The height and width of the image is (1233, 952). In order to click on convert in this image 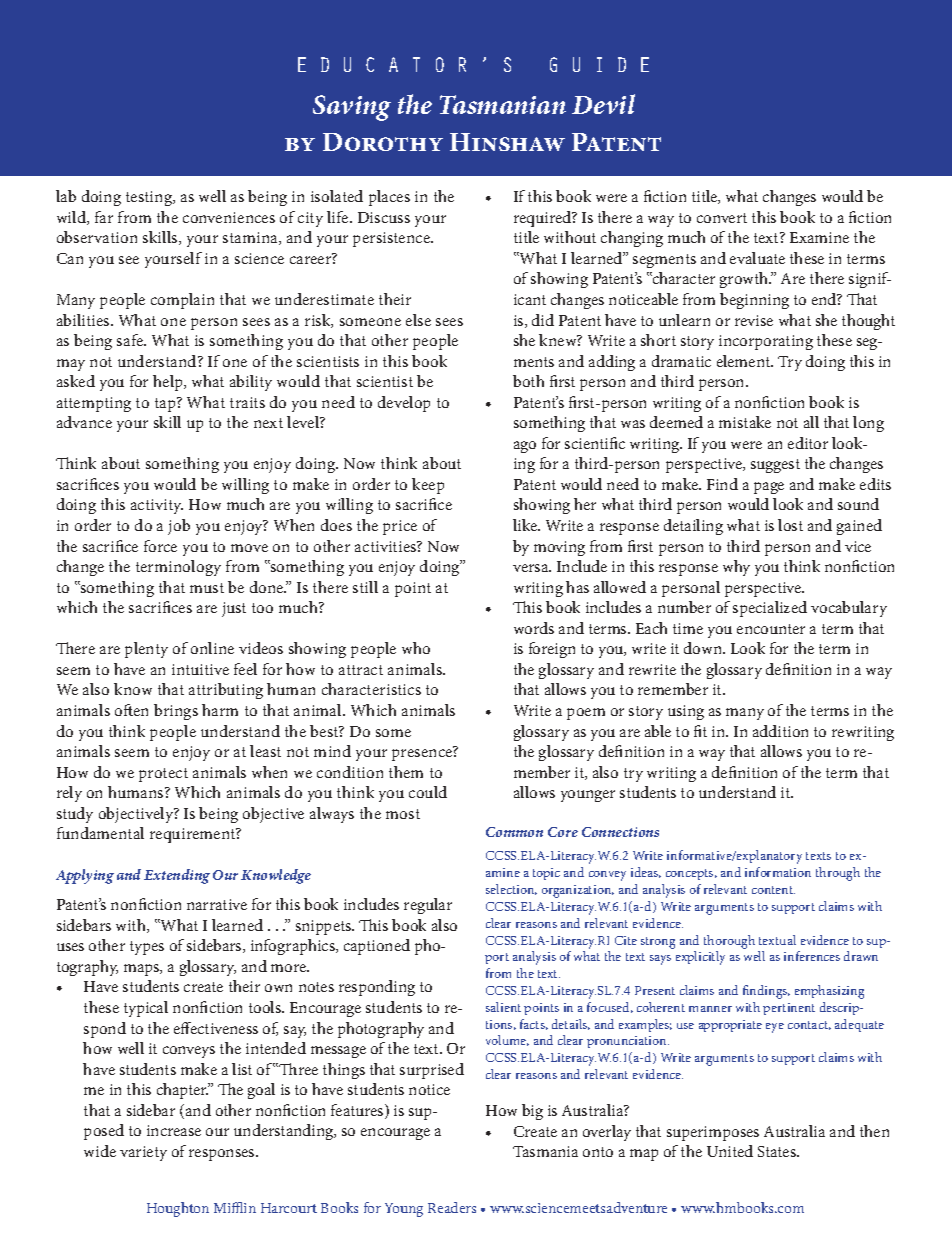, I will do `click(722, 218)`.
